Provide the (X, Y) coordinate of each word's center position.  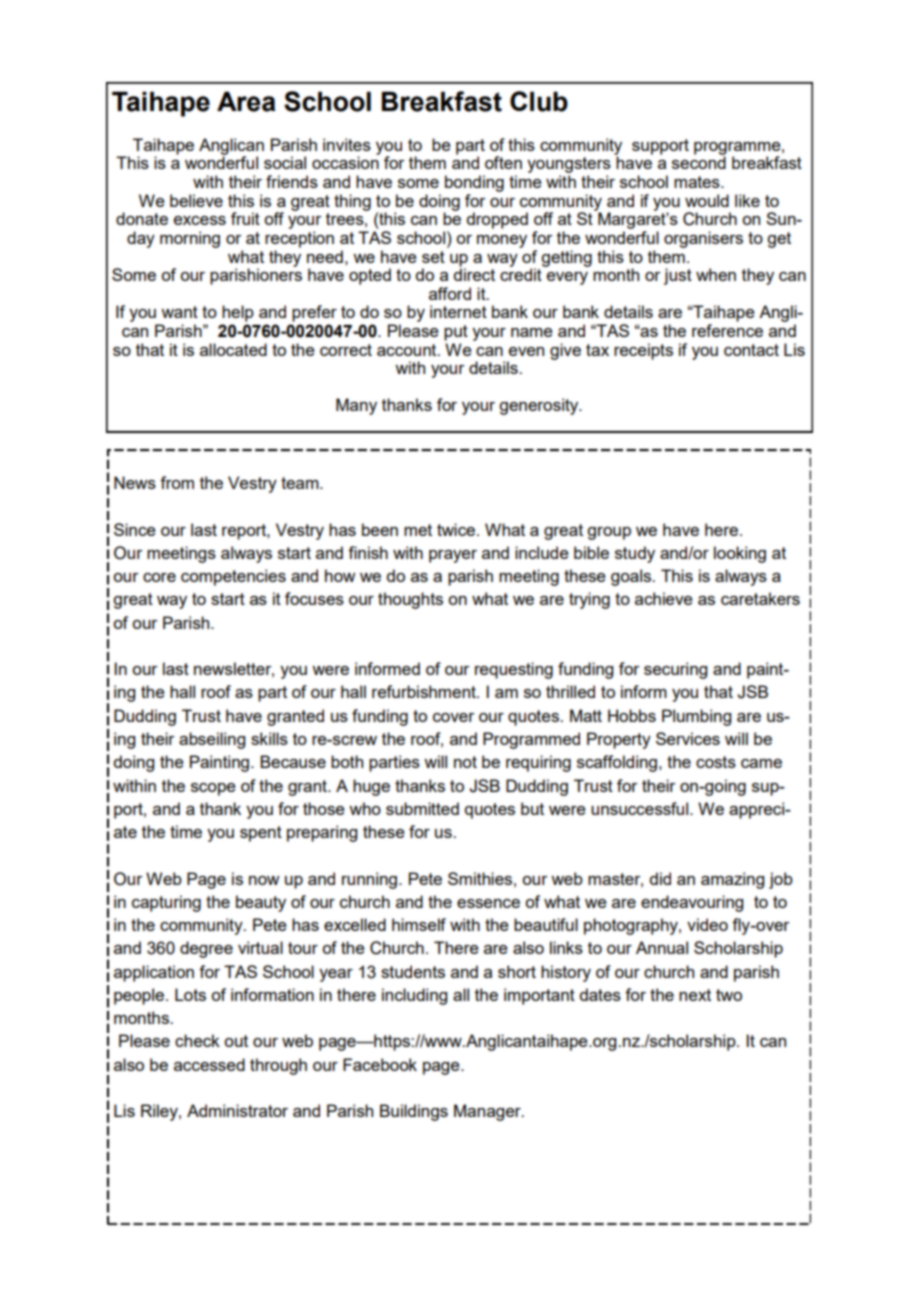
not (465, 762)
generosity (540, 406)
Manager (488, 1112)
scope (213, 789)
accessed (209, 1064)
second (699, 162)
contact (751, 350)
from (177, 482)
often (503, 162)
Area (246, 102)
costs (716, 762)
